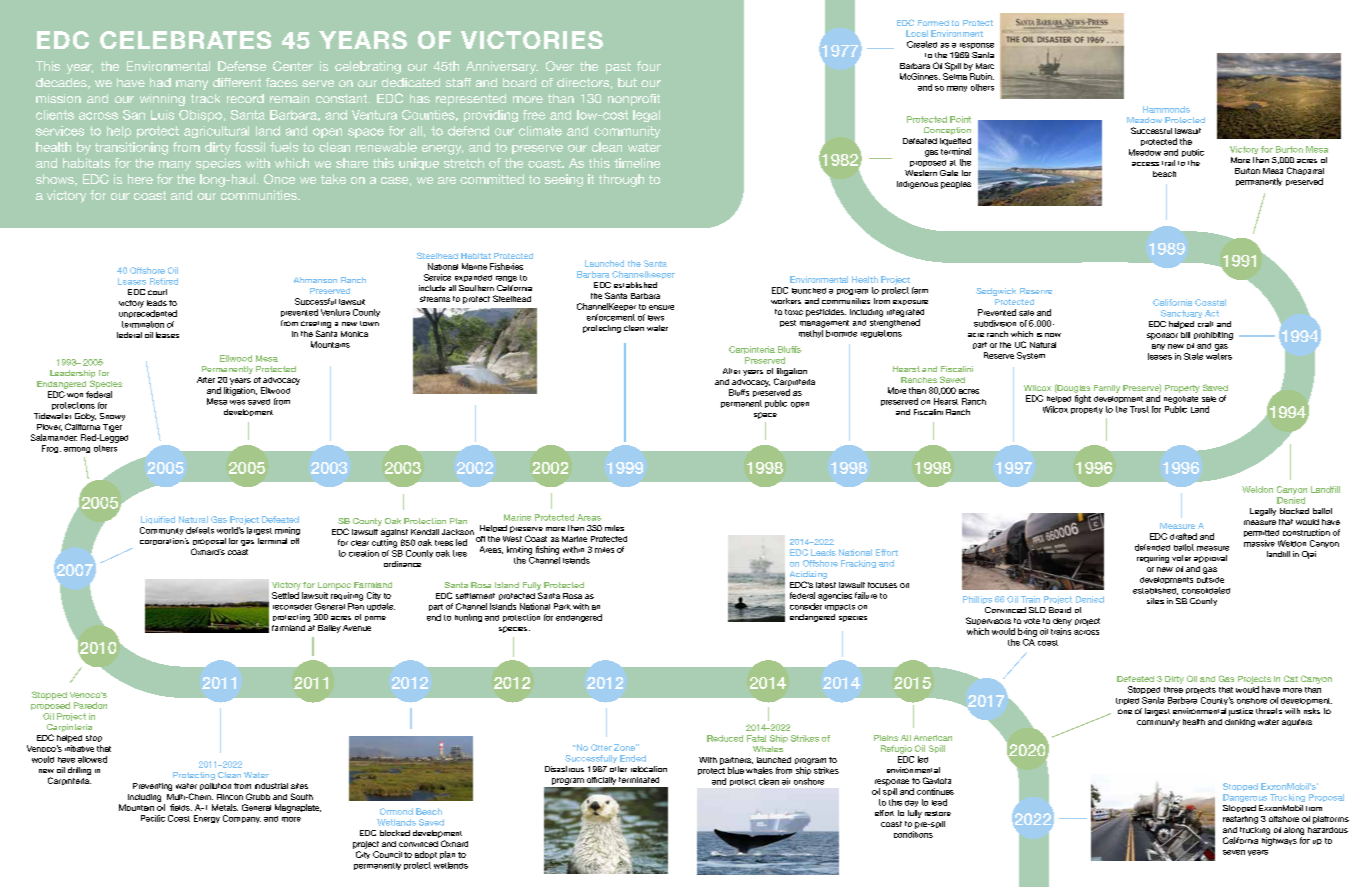 The image size is (1372, 887). Describe the element at coordinates (242, 819) in the image. I see `Company` at that location.
